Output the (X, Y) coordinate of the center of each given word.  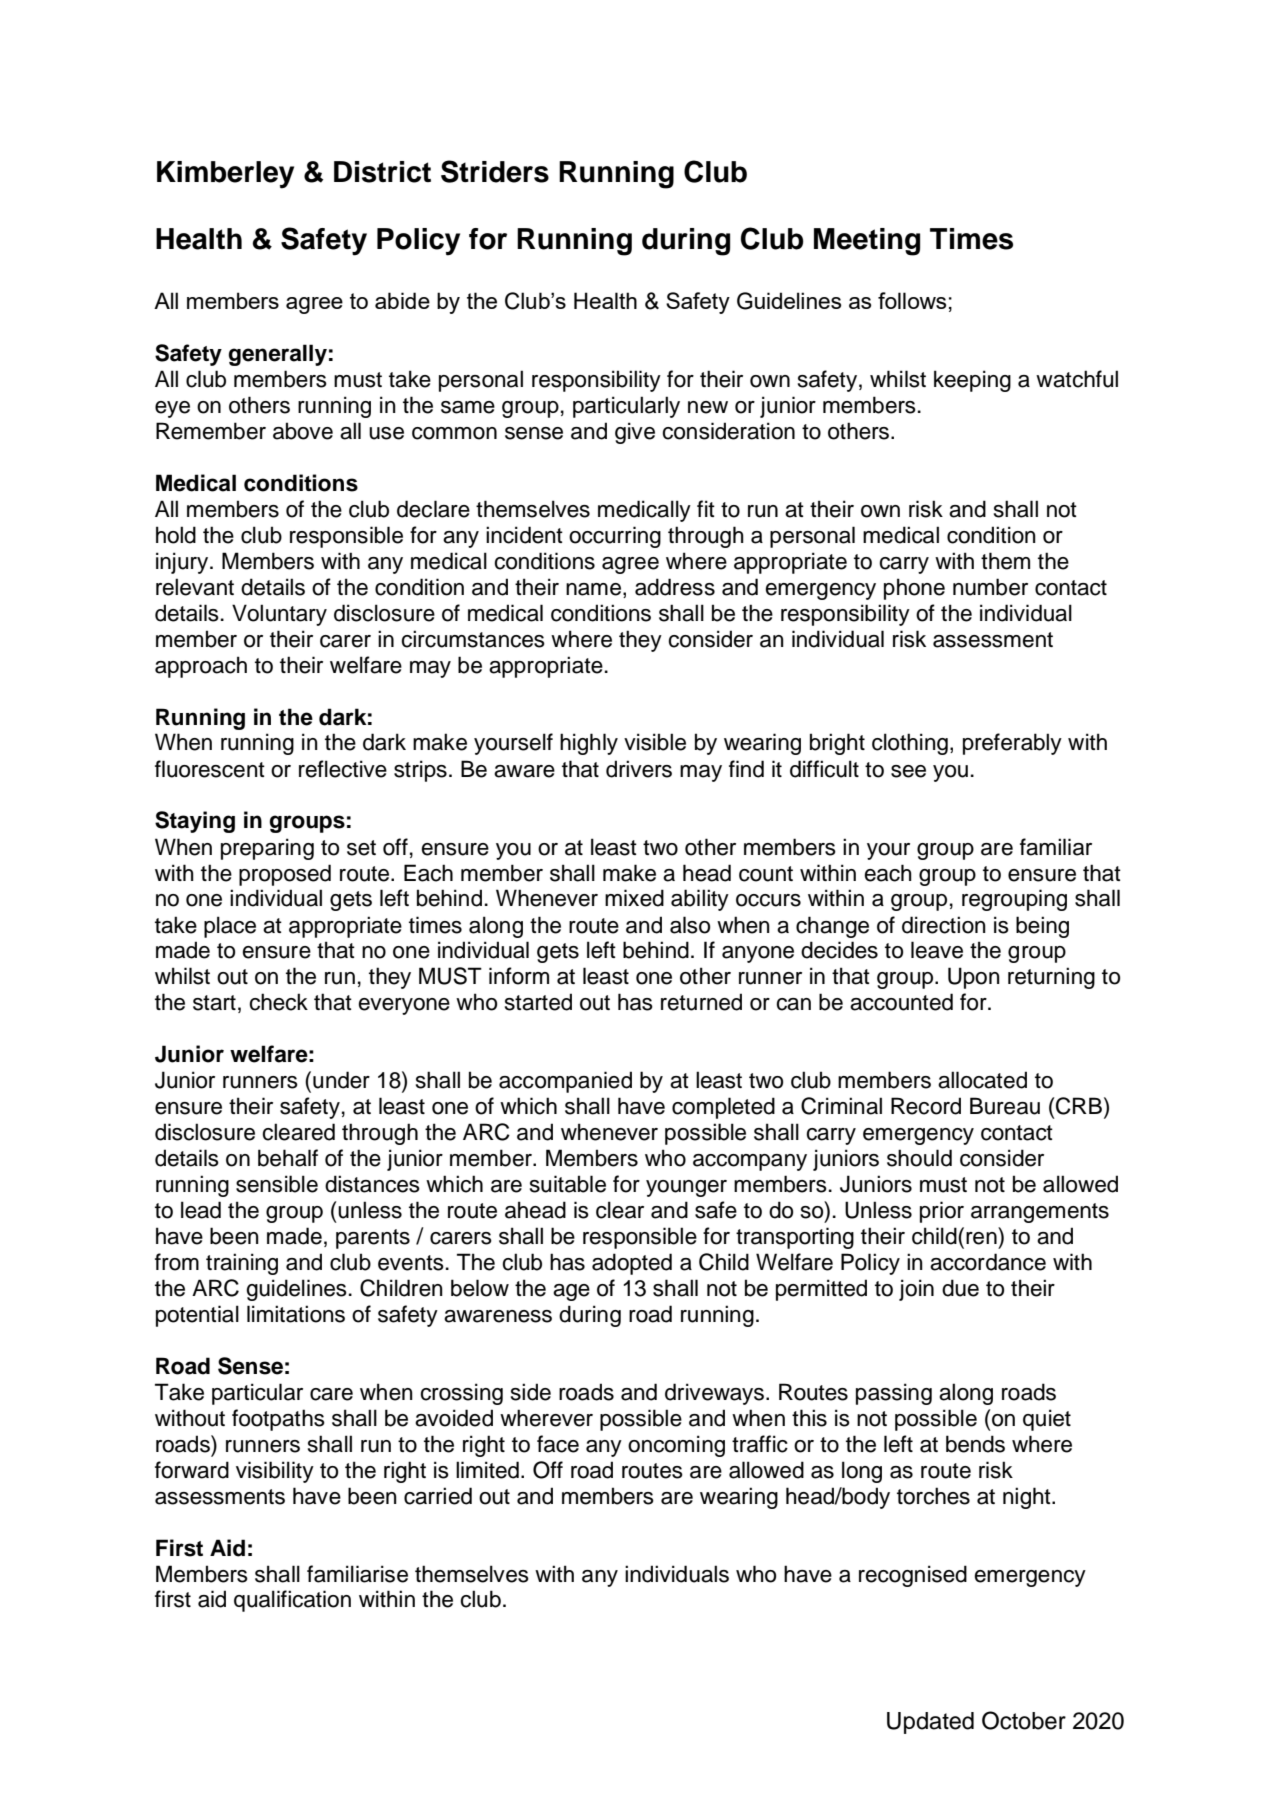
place (230, 927)
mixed (634, 898)
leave (937, 950)
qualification (292, 1601)
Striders (495, 171)
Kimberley (225, 175)
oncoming (676, 1446)
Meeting (867, 242)
